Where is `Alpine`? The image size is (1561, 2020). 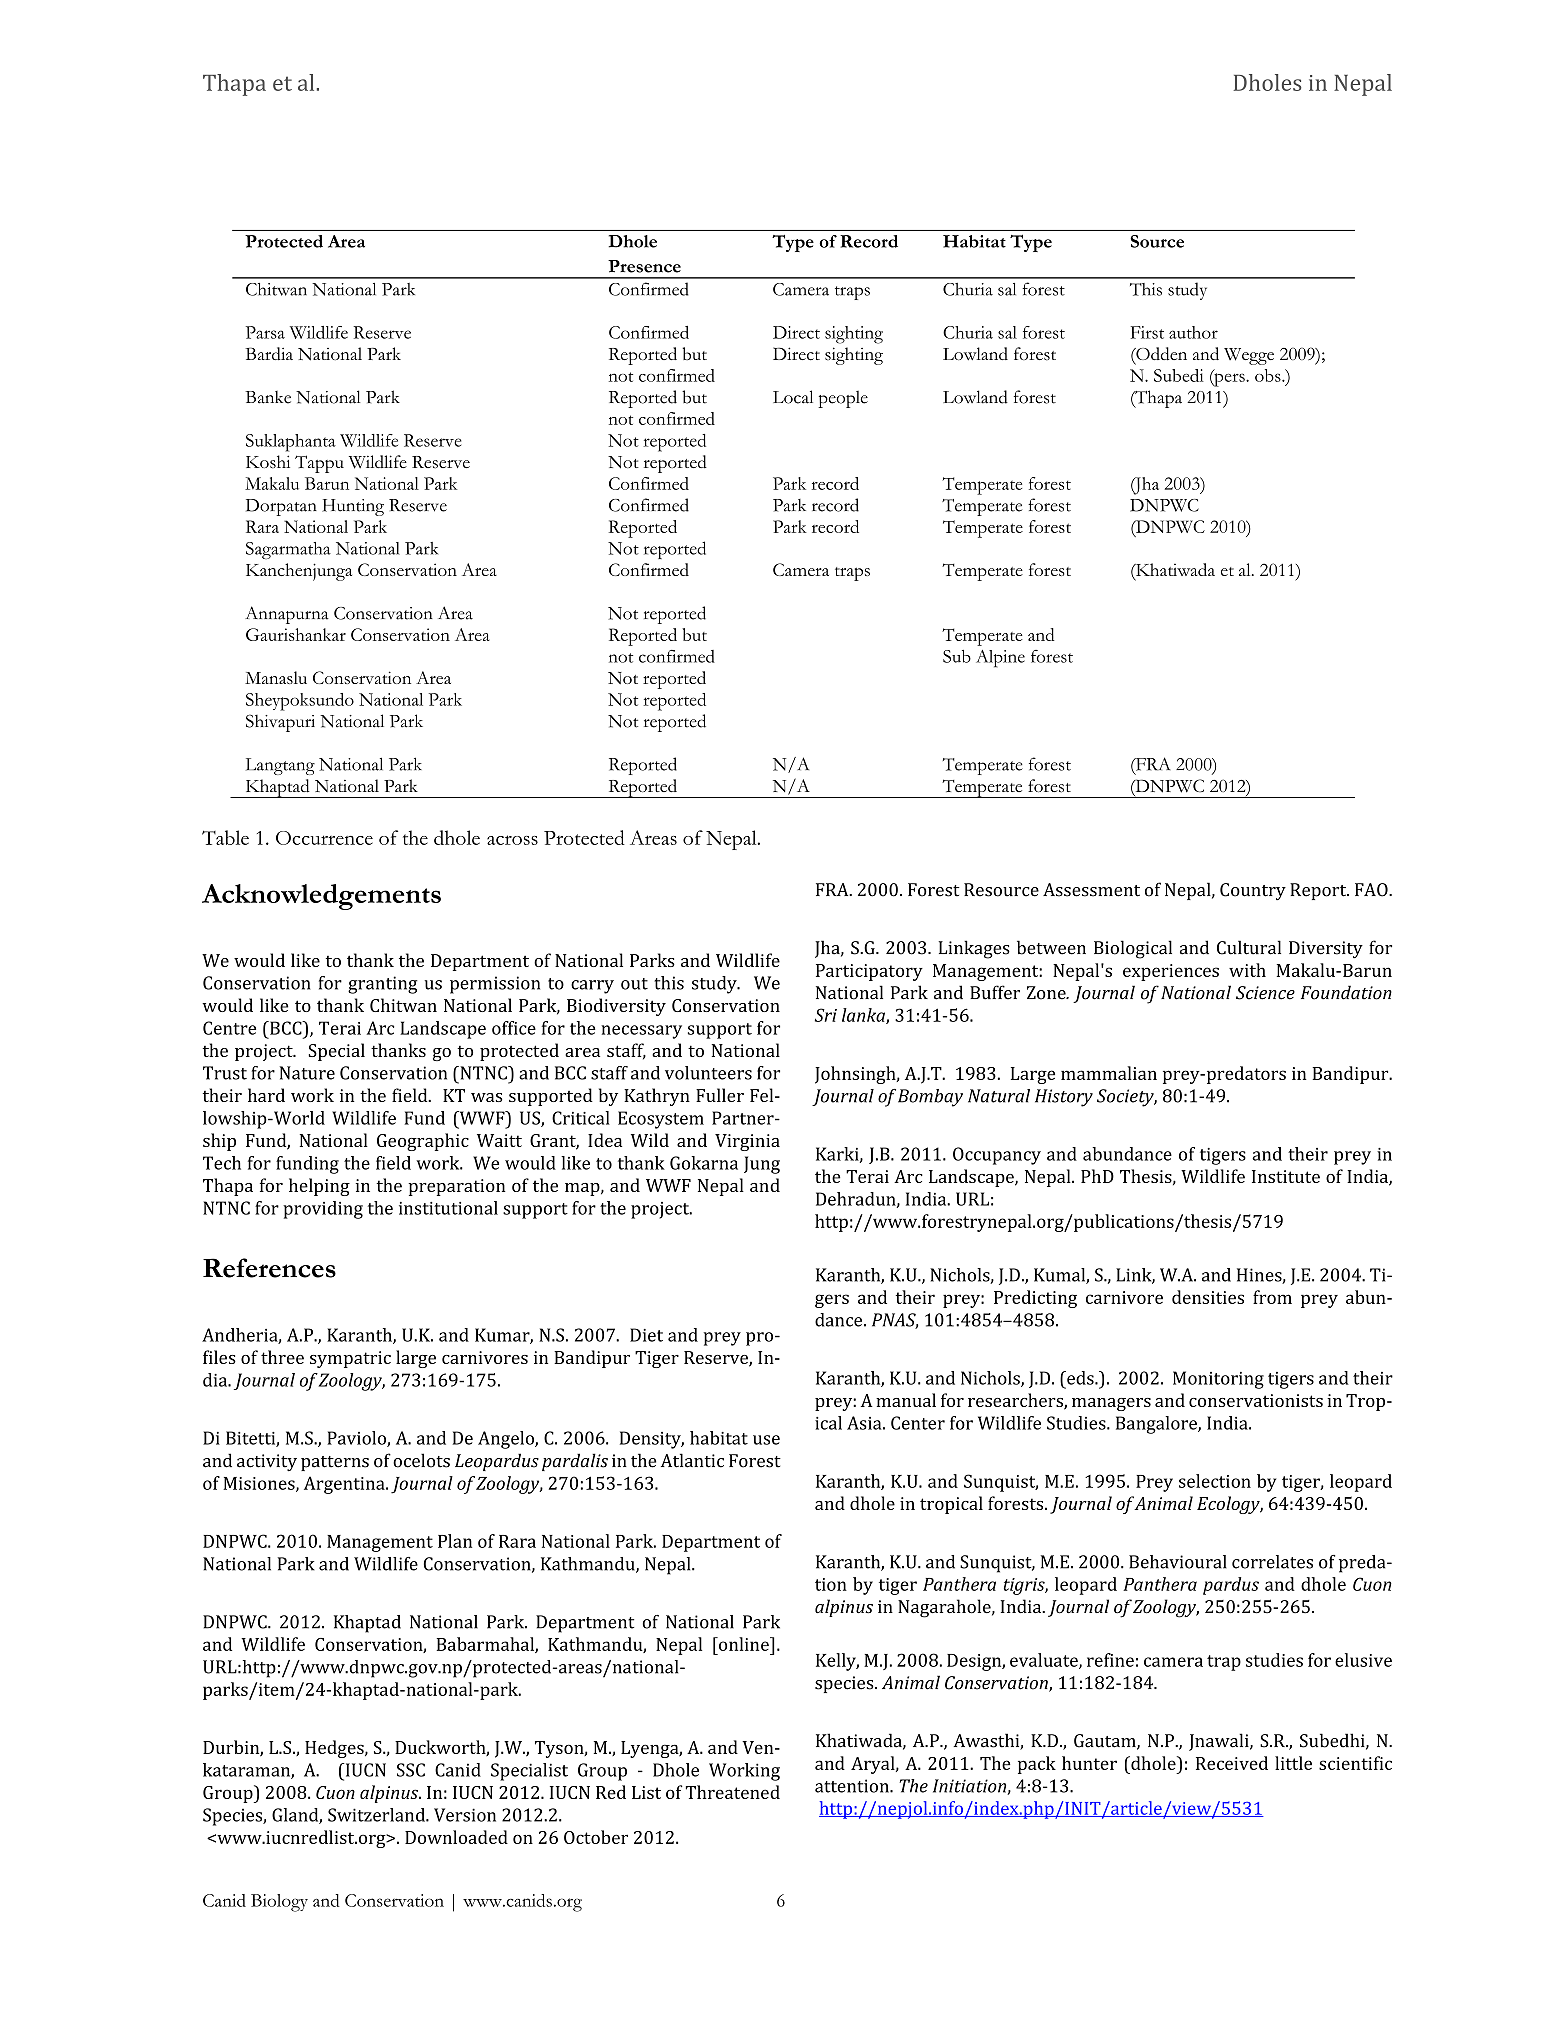
Alpine is located at coordinates (1000, 659).
